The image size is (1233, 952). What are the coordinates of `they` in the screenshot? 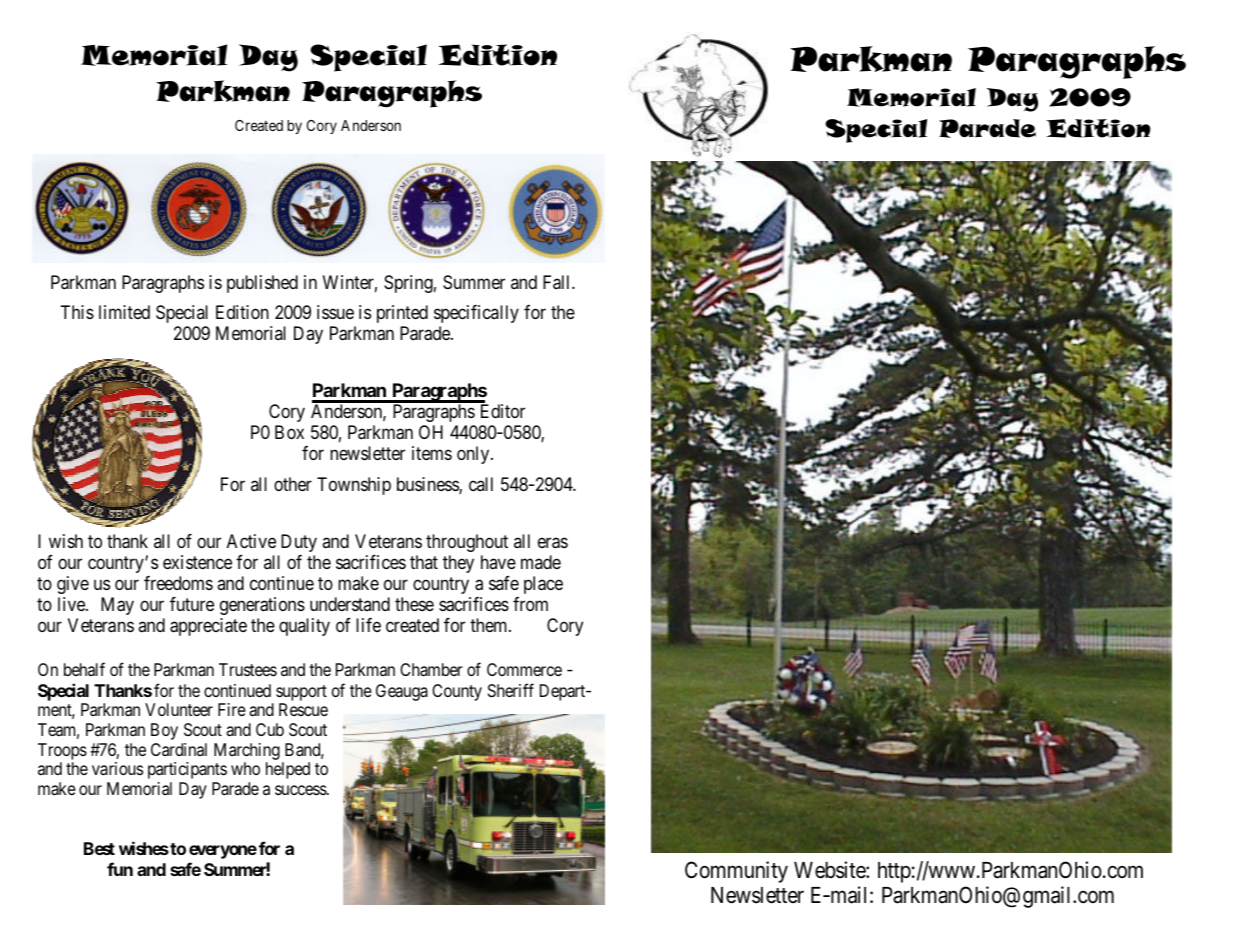 It's located at (458, 564).
